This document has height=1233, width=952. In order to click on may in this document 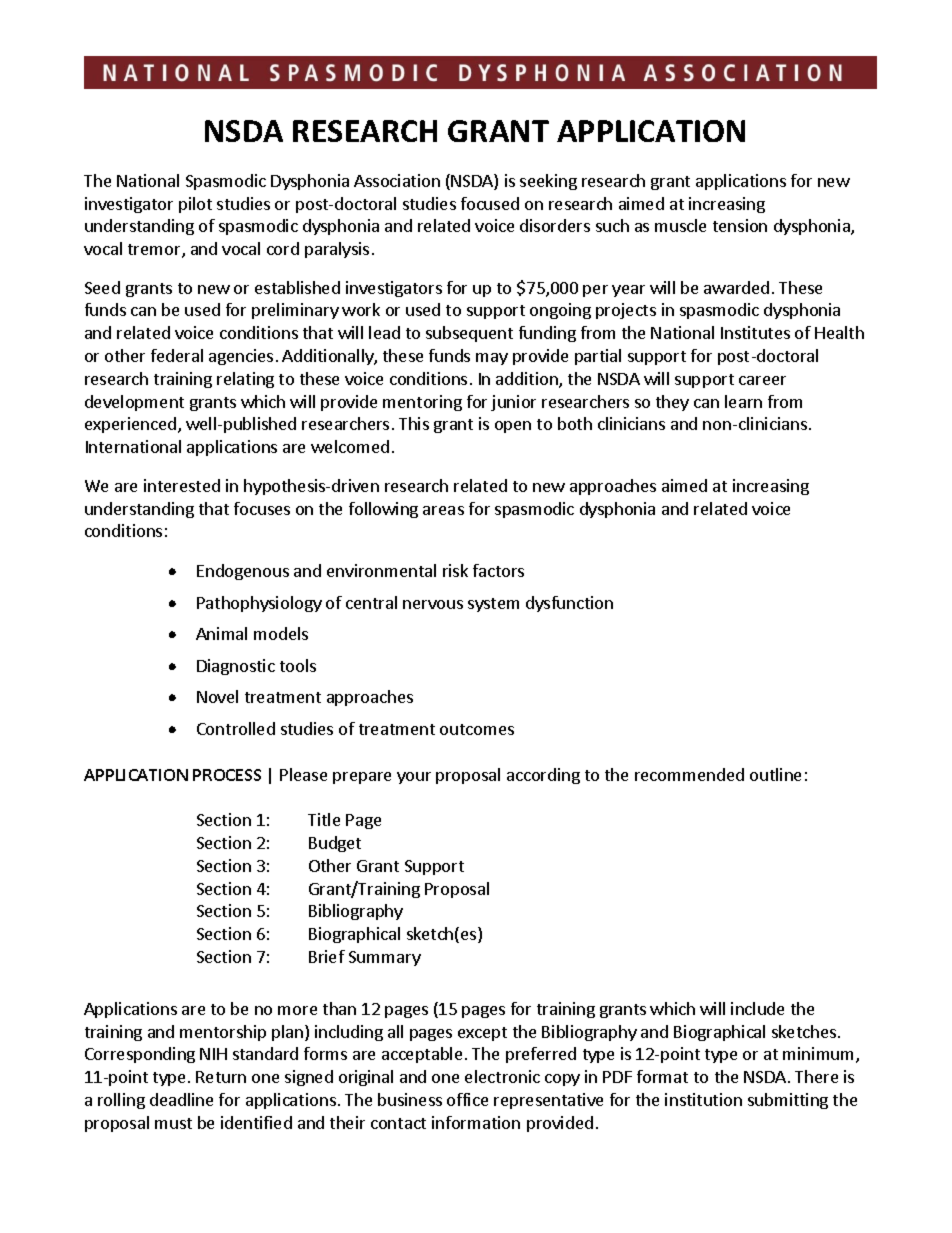, I will do `click(492, 359)`.
